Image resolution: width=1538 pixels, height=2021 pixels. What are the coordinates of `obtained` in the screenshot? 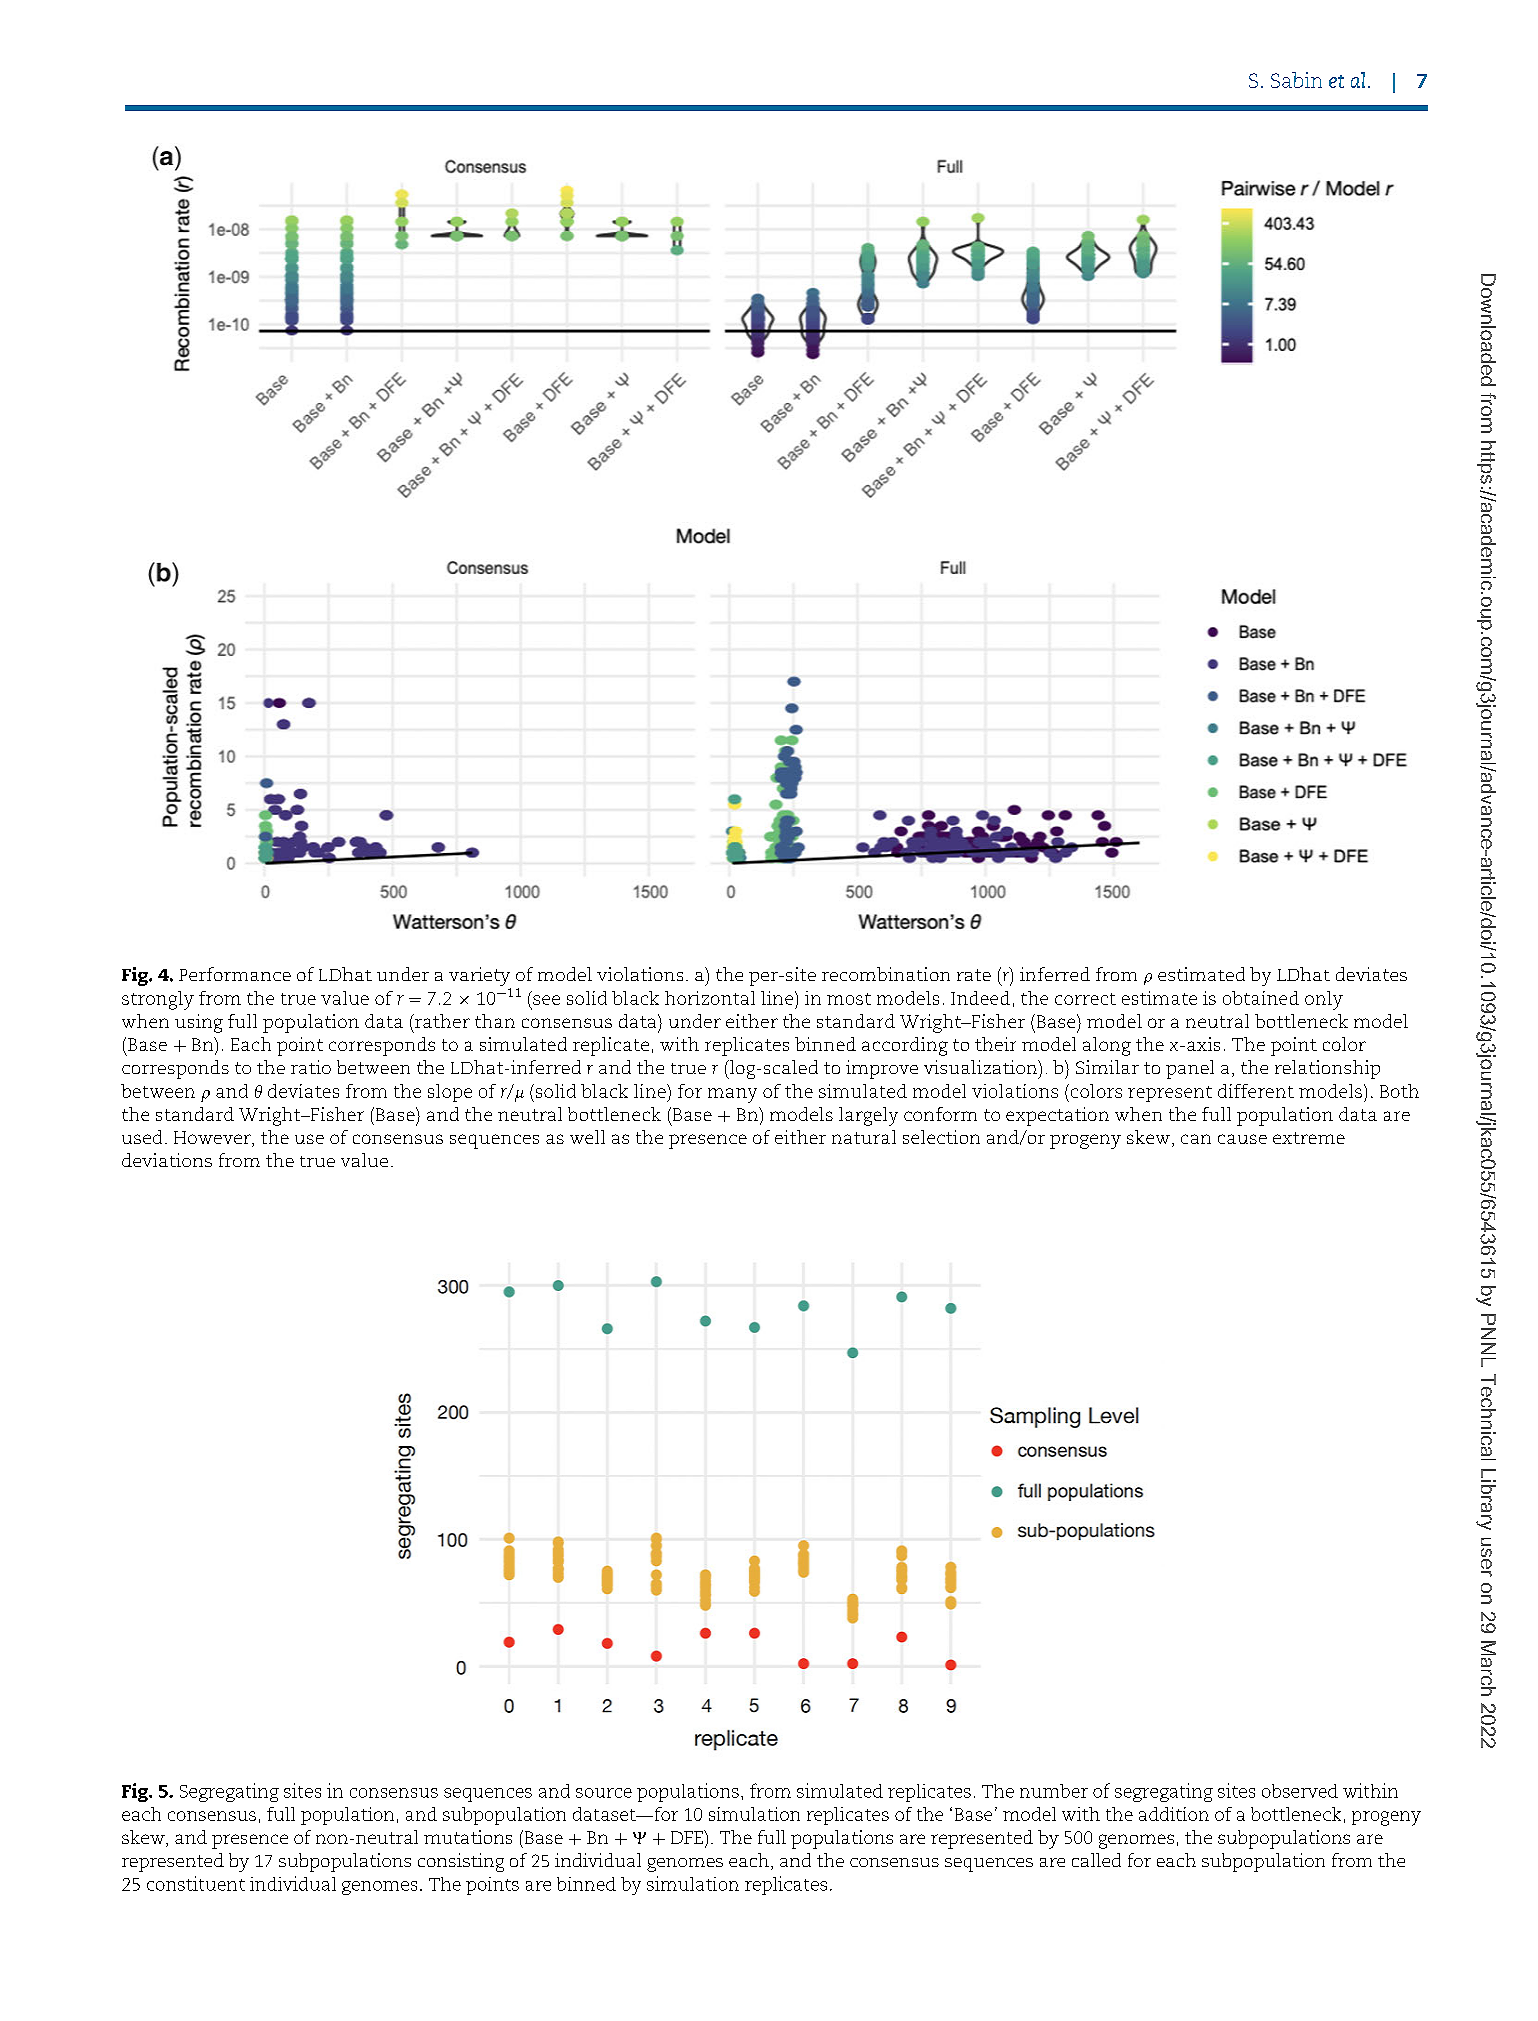 It's located at (1261, 998).
